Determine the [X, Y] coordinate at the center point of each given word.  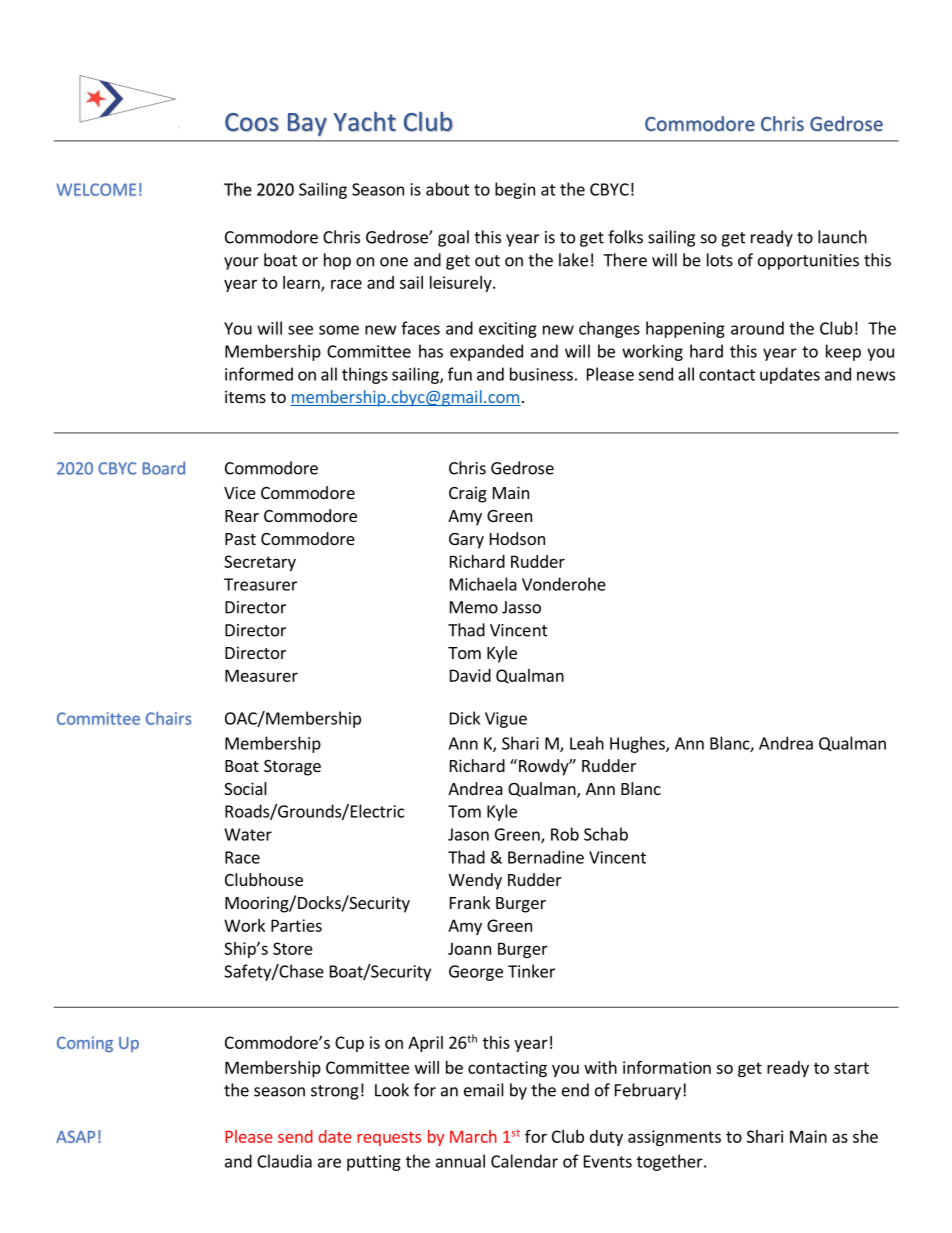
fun [460, 374]
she [865, 1136]
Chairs [168, 718]
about [448, 189]
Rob [565, 834]
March [473, 1136]
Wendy [475, 881]
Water [248, 834]
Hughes [638, 744]
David [470, 675]
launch [842, 237]
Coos [252, 122]
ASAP [75, 1136]
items [245, 396]
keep [843, 352]
